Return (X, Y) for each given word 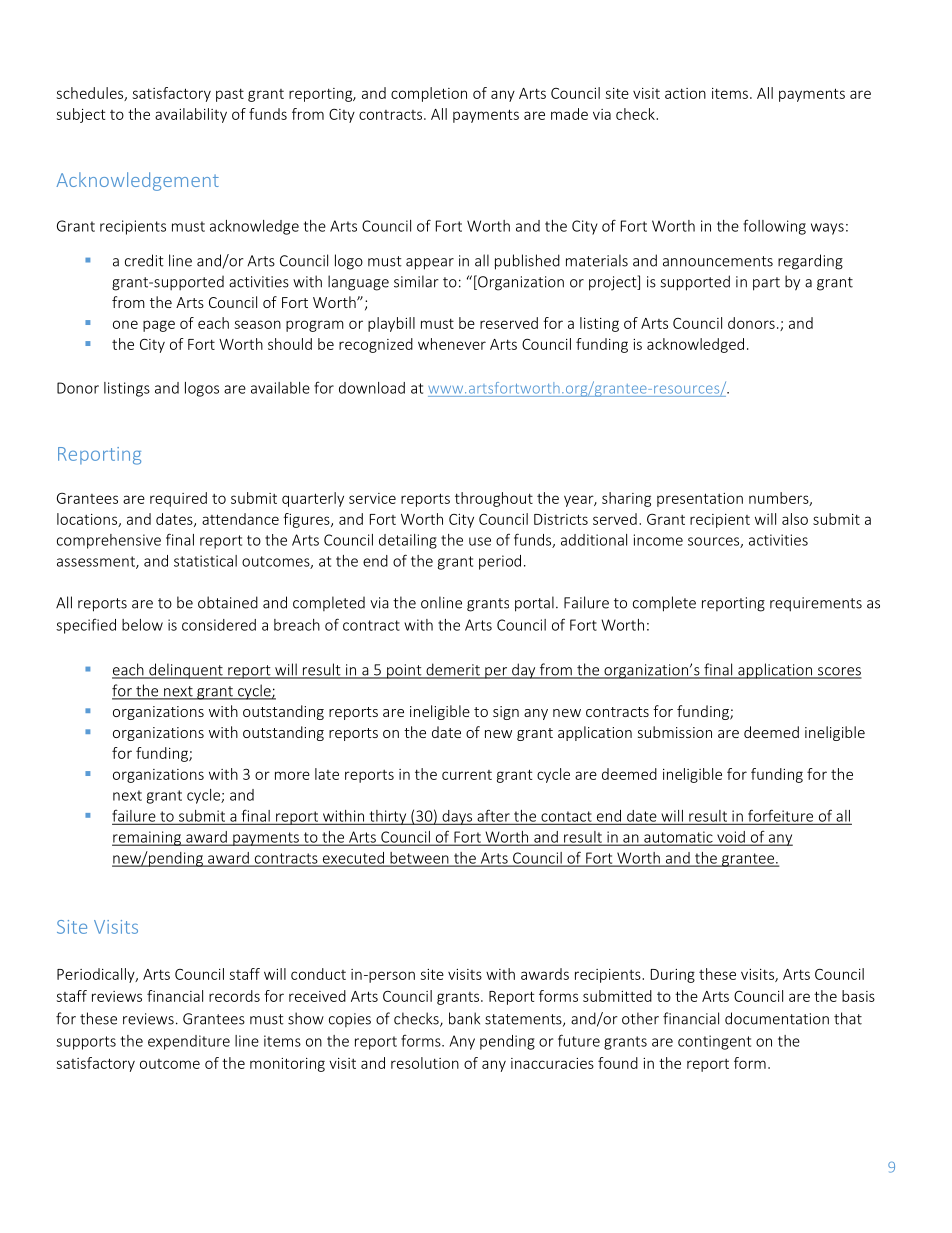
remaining (147, 838)
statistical (205, 561)
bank (464, 1018)
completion (429, 94)
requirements (816, 604)
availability (191, 115)
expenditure (189, 1042)
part (766, 284)
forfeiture (781, 816)
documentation (777, 1018)
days (457, 817)
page (159, 326)
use (480, 541)
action (685, 93)
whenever (452, 344)
